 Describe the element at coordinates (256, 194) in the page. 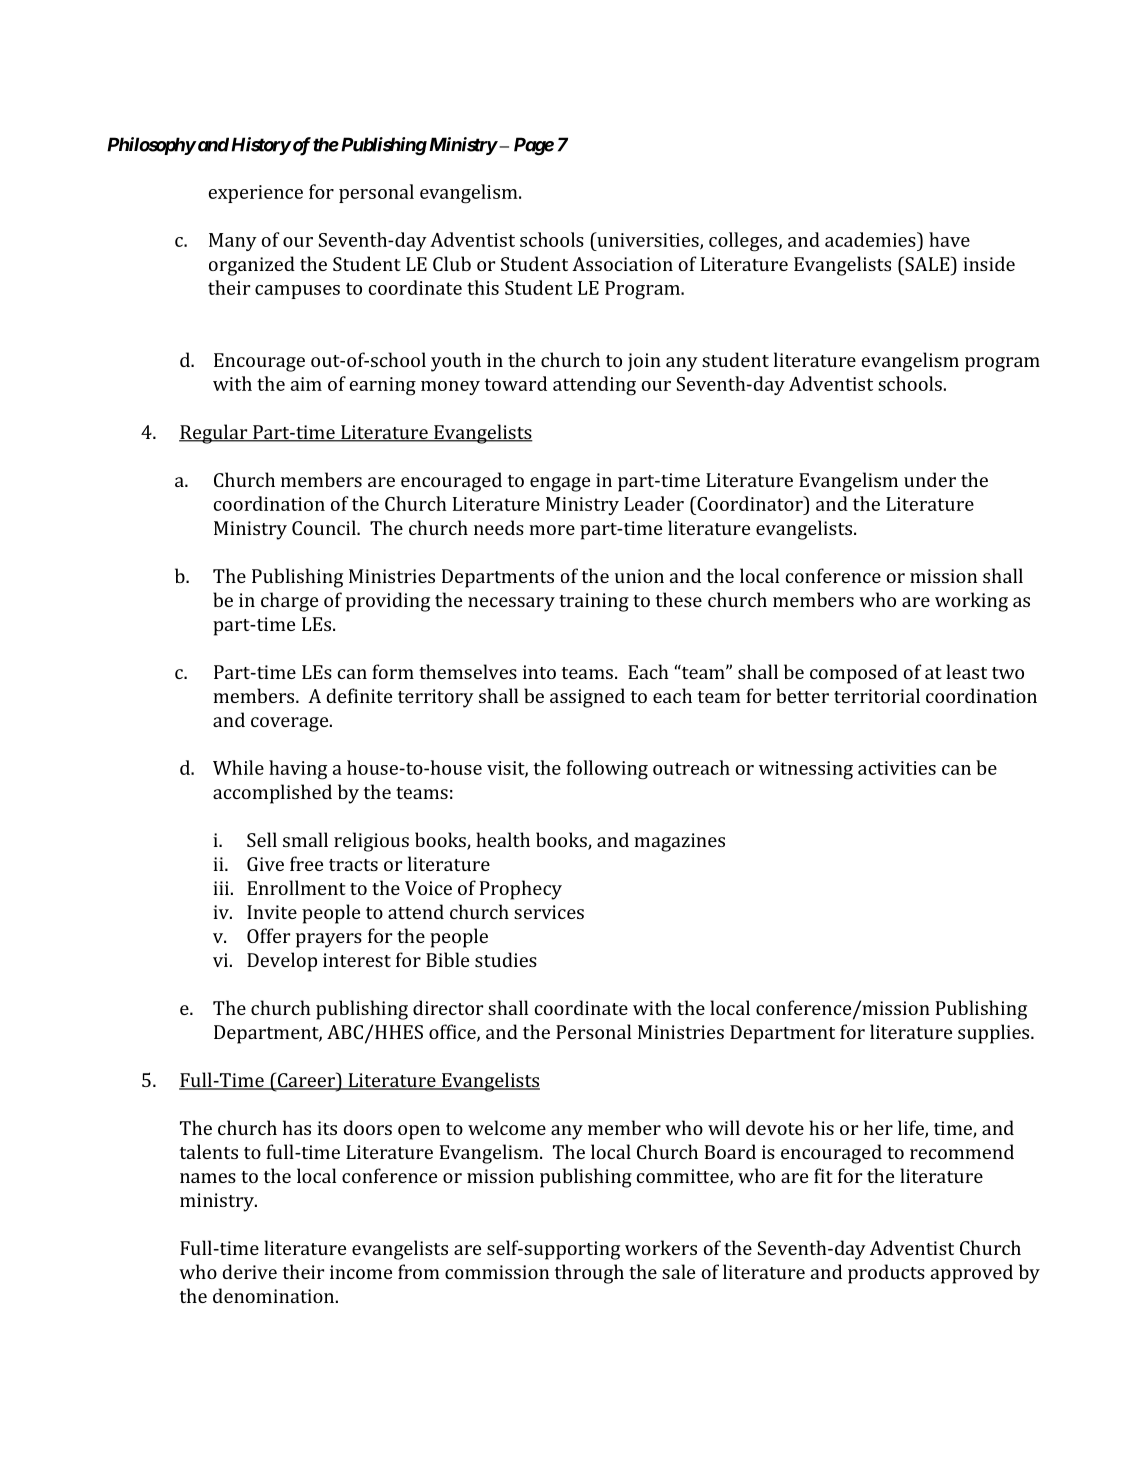

I see `experience` at that location.
